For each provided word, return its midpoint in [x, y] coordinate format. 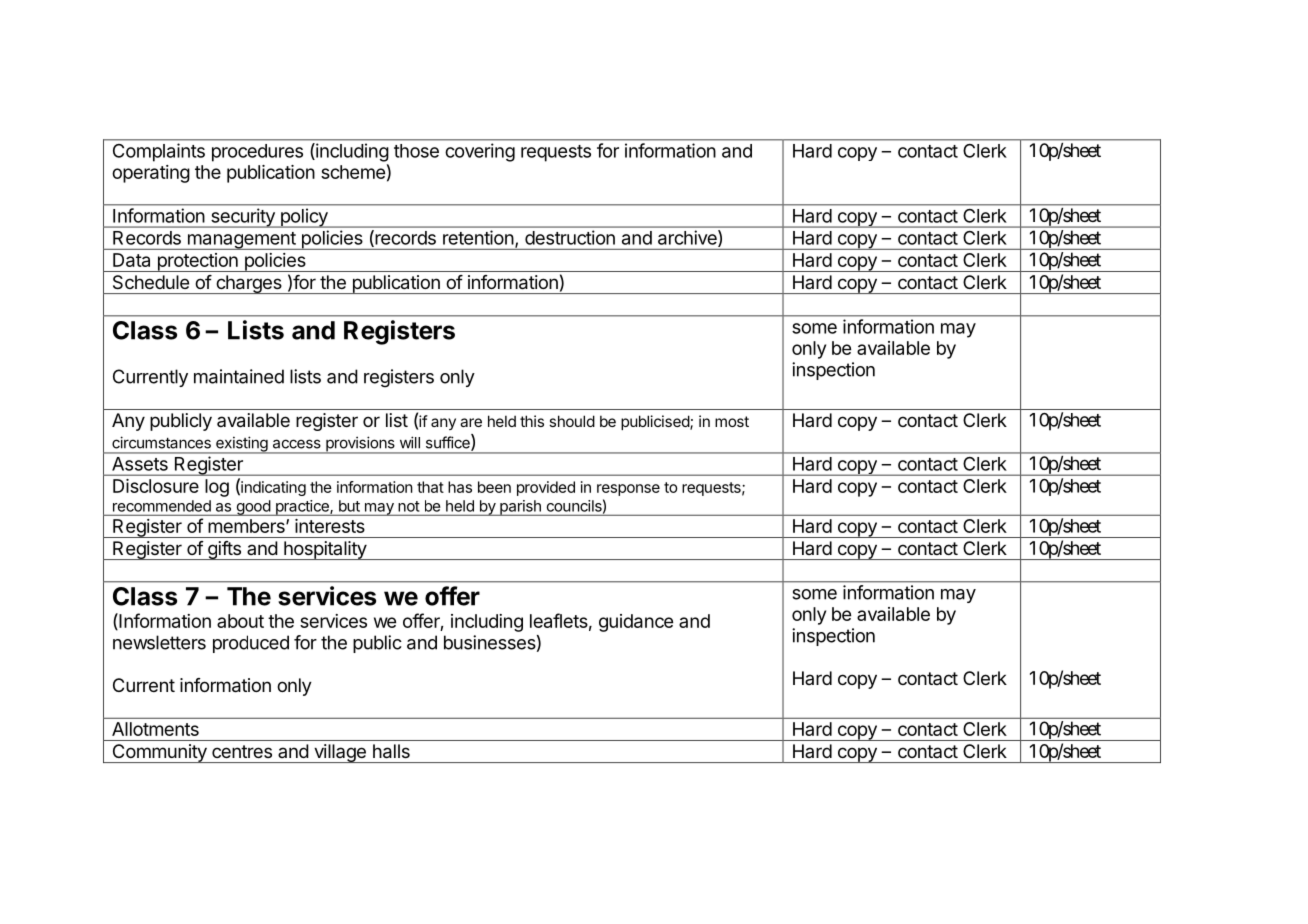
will [410, 442]
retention [478, 237]
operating [151, 174]
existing [242, 445]
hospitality [325, 550]
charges [249, 284]
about [240, 621]
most [732, 421]
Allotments [155, 729]
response [628, 490]
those [416, 151]
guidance [636, 623]
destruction [570, 237]
